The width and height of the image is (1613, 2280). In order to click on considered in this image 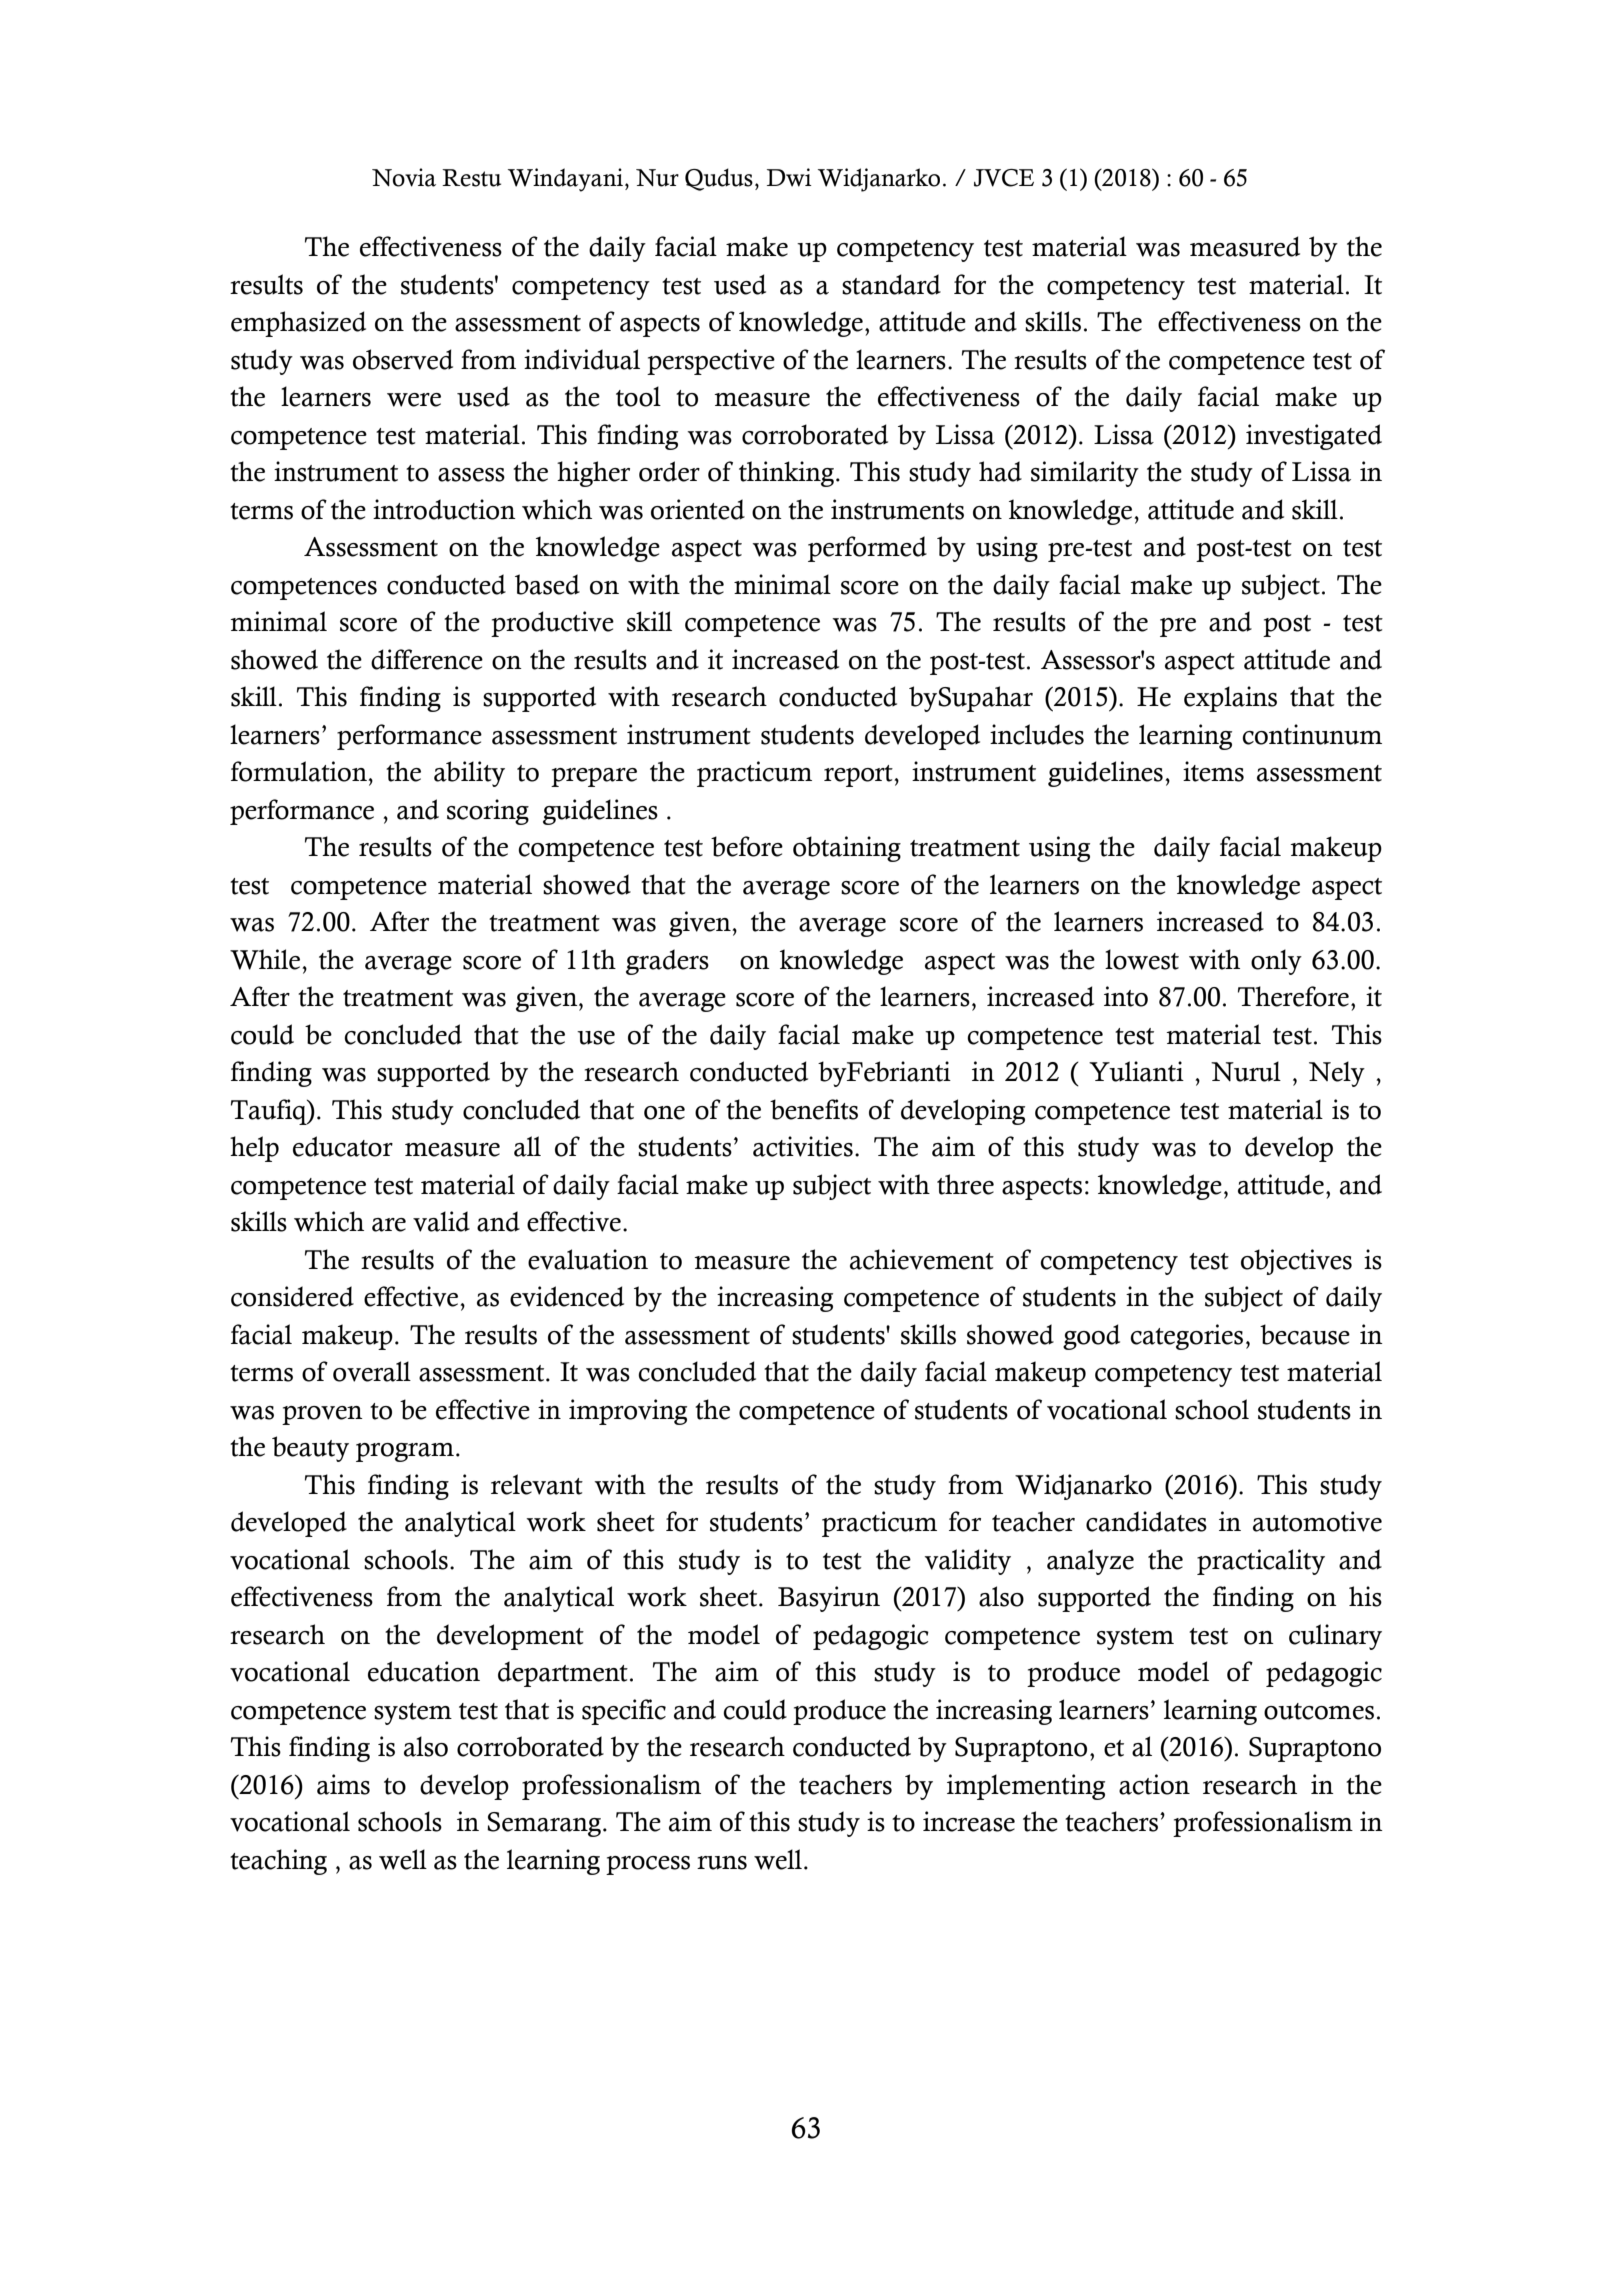, I will do `click(292, 1296)`.
